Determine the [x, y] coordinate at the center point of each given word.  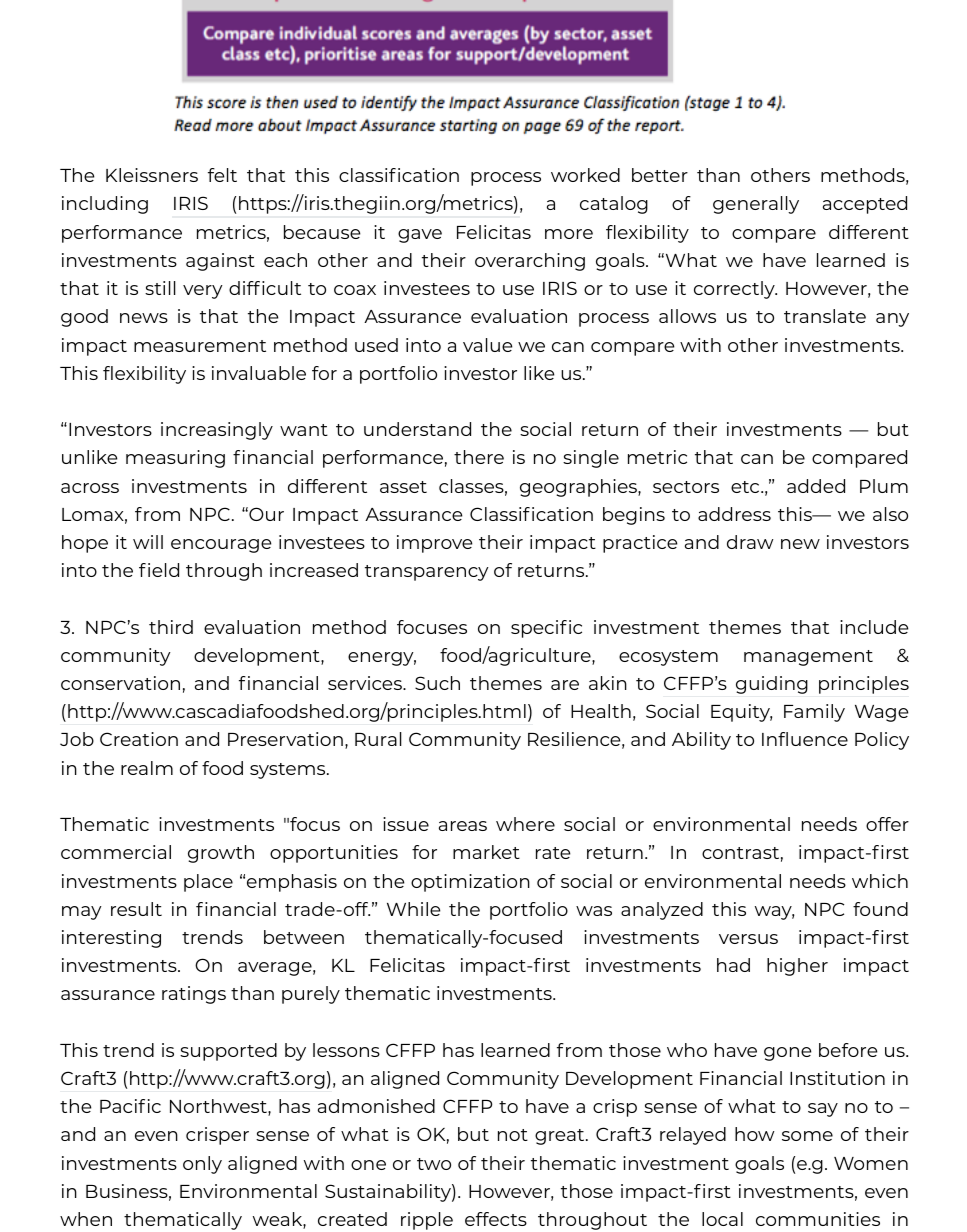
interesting [111, 939]
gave [420, 236]
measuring [175, 459]
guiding [772, 685]
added [816, 486]
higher [797, 967]
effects [496, 1219]
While [413, 909]
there [479, 457]
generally [756, 205]
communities [818, 1219]
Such [437, 683]
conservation [120, 683]
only [202, 1165]
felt [222, 175]
